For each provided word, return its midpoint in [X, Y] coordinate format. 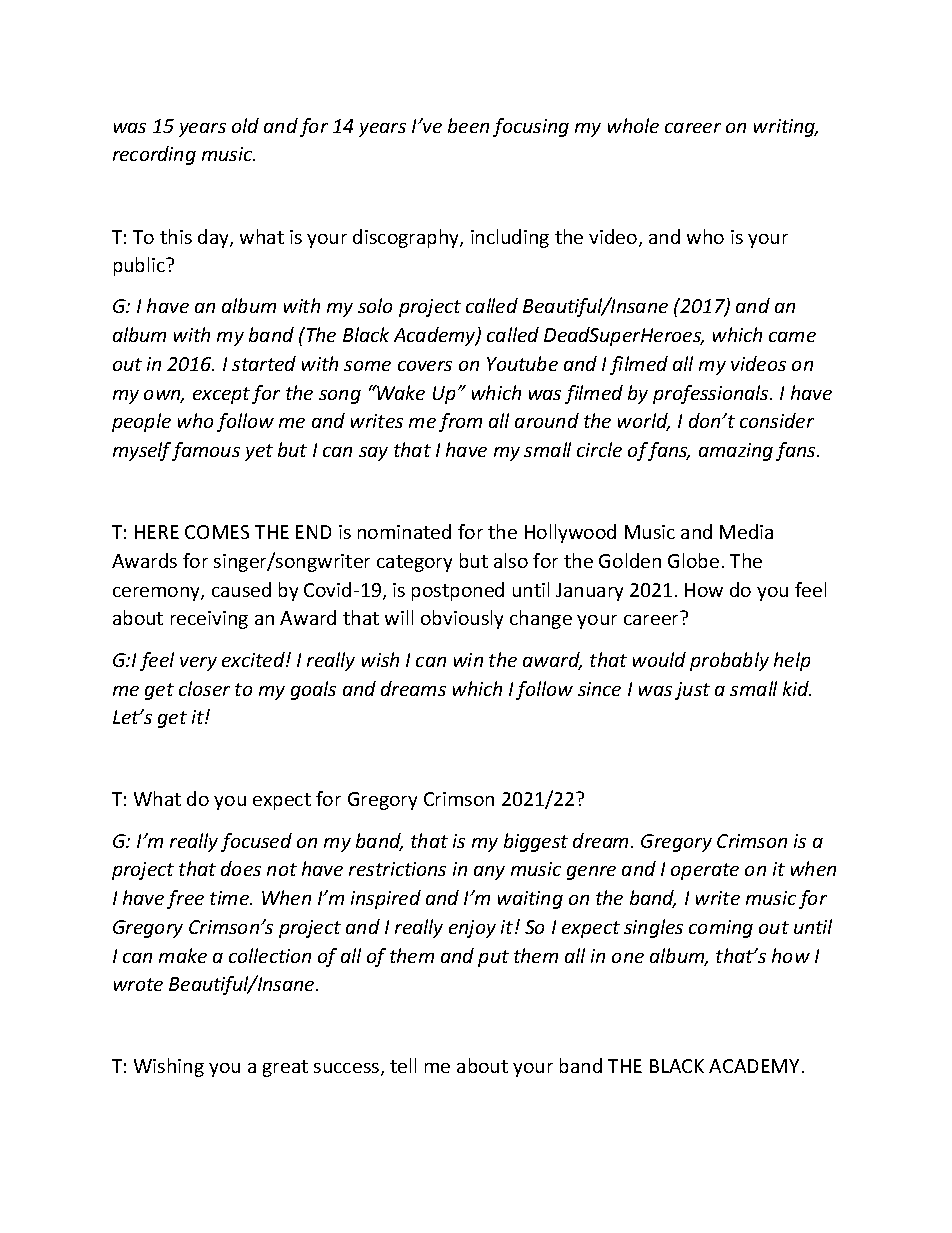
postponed [458, 591]
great [285, 1068]
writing [786, 128]
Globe [693, 560]
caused [241, 589]
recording [154, 155]
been [468, 125]
